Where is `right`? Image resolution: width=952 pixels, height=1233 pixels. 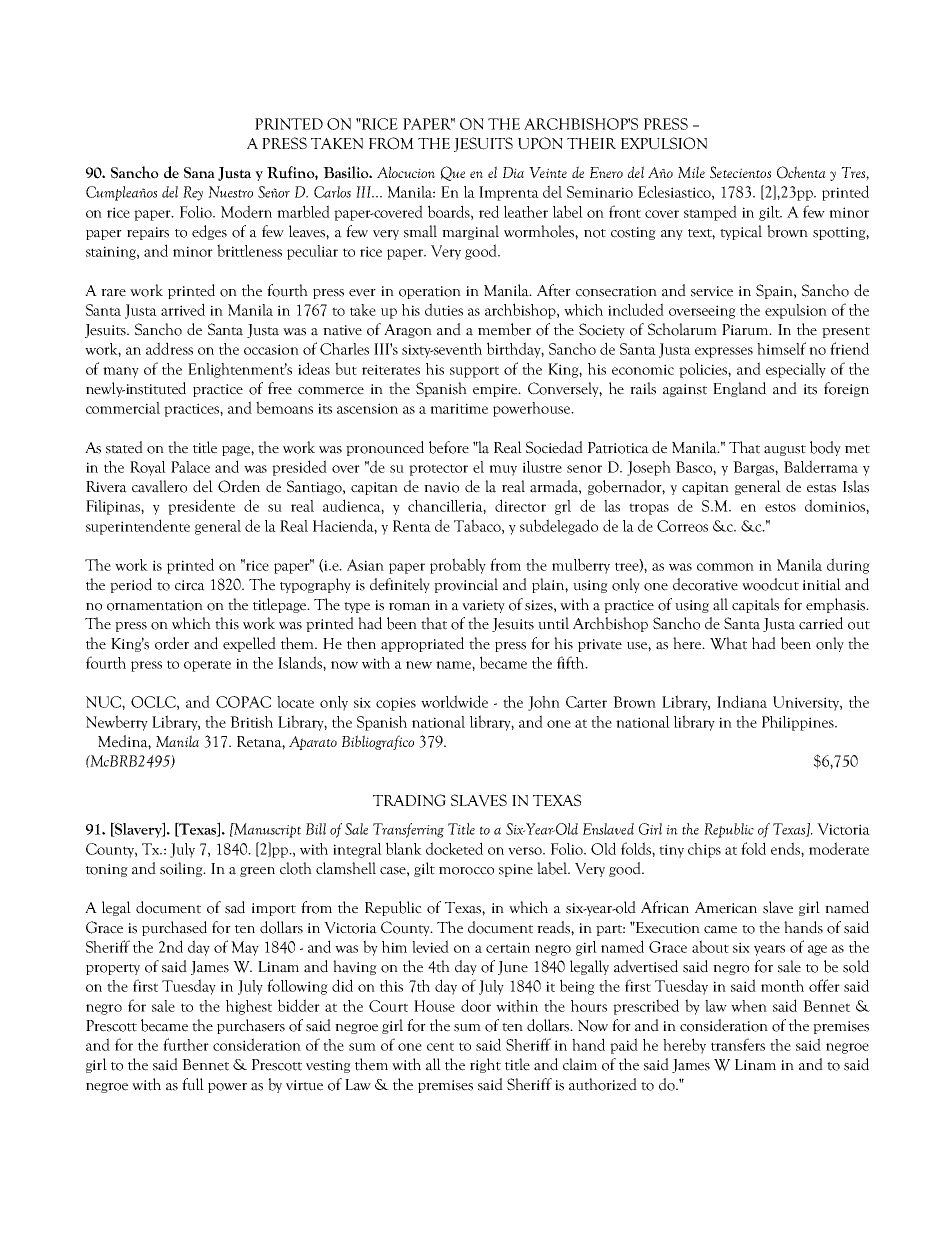
right is located at coordinates (485, 1065).
